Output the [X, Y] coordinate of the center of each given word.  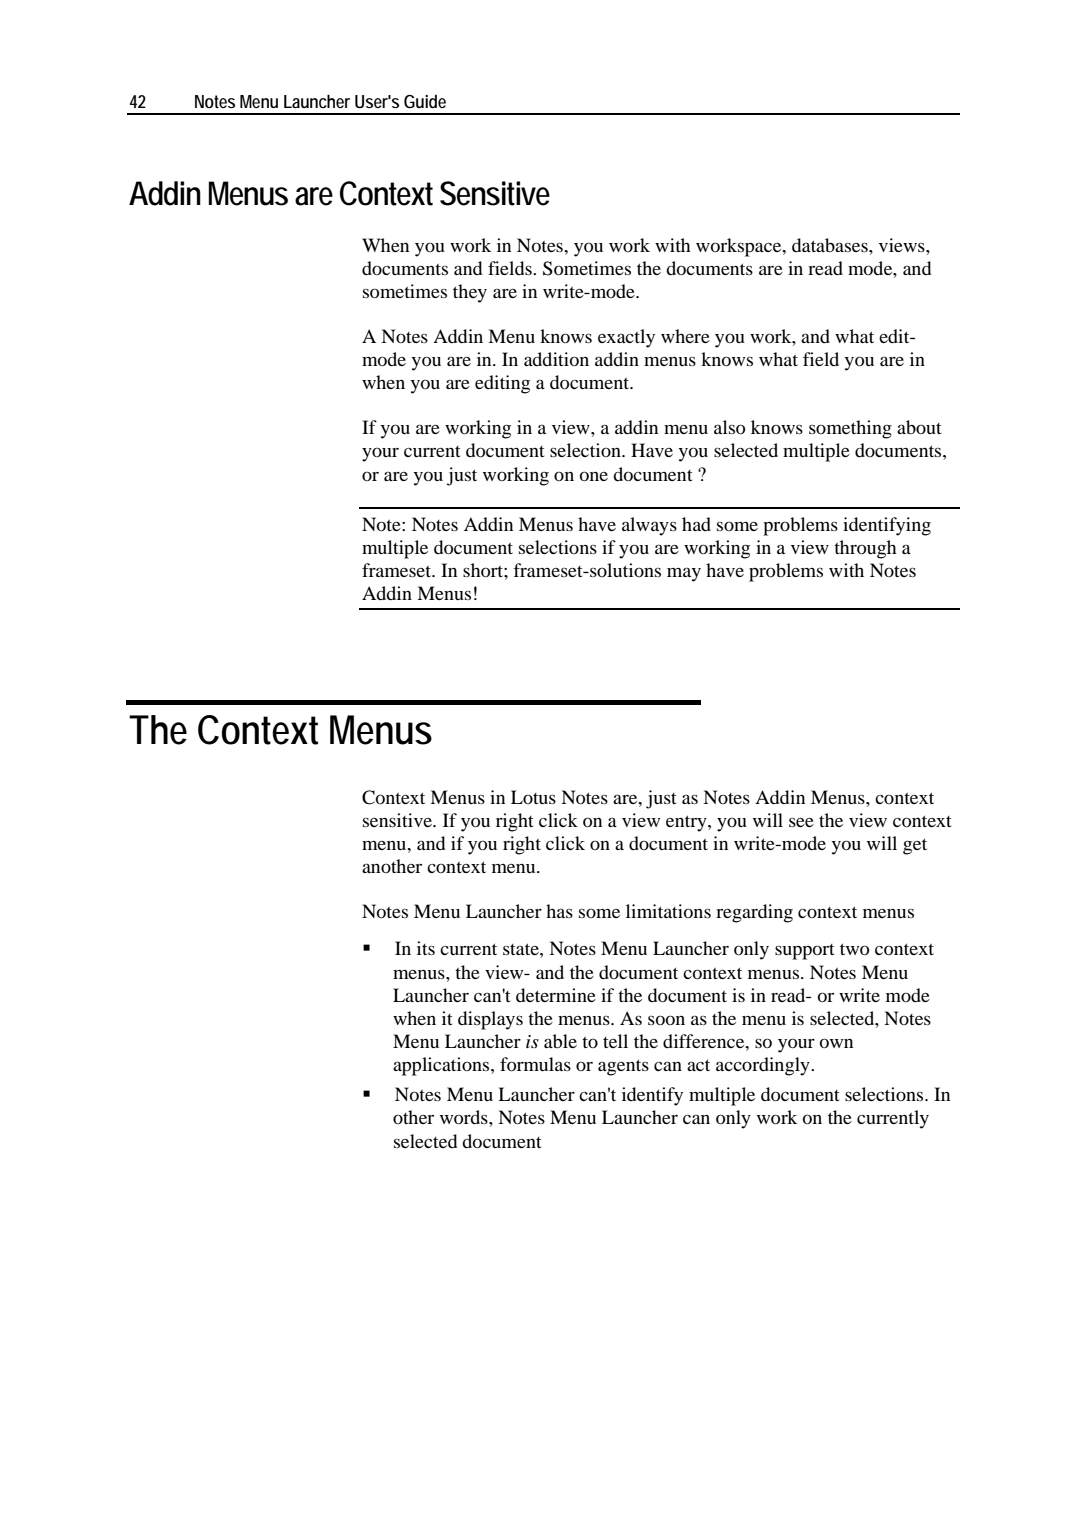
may [684, 574]
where [685, 336]
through [865, 549]
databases [831, 245]
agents [623, 1067]
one [594, 476]
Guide [425, 101]
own [836, 1043]
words [465, 1117]
